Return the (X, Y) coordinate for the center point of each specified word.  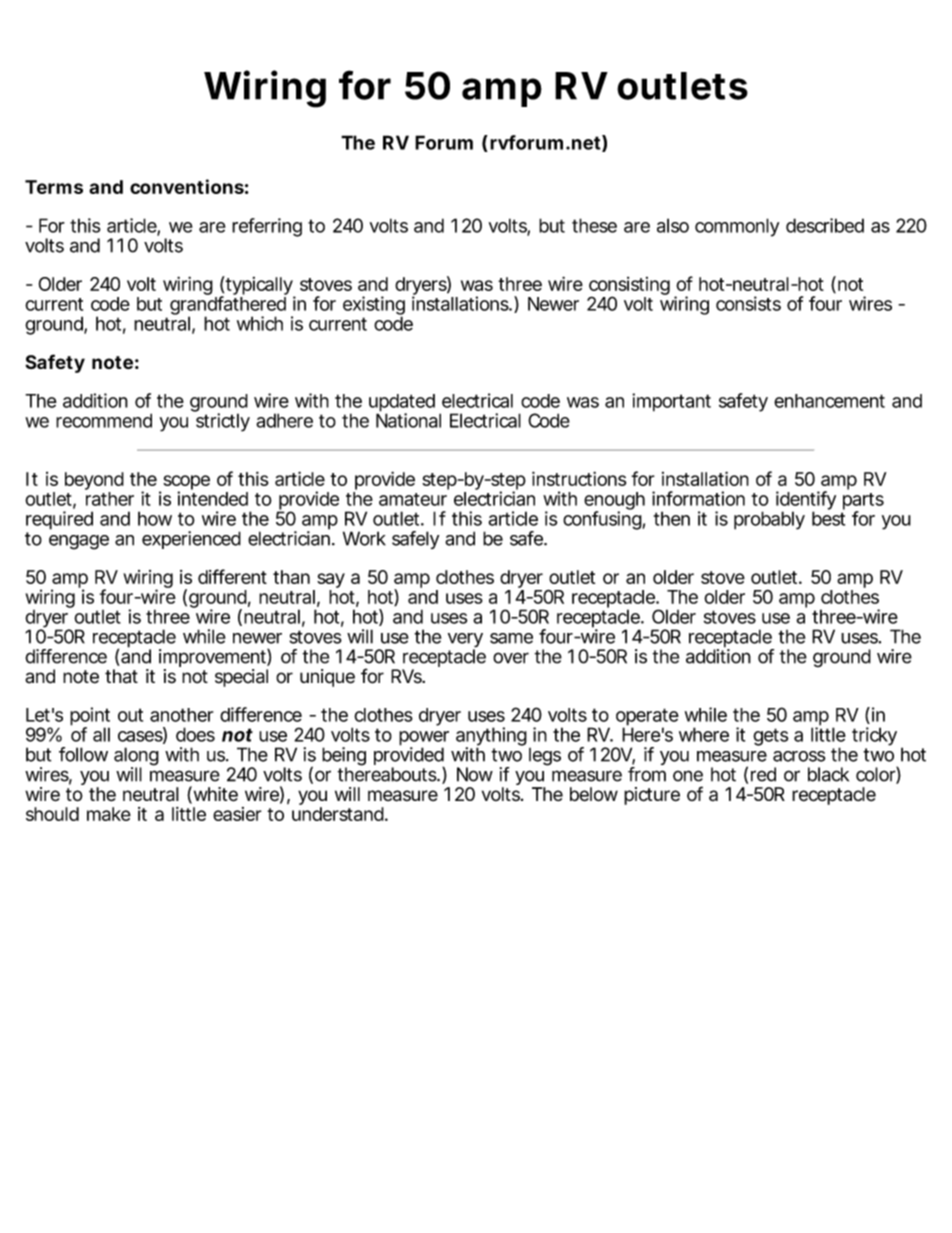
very (465, 641)
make (109, 814)
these (594, 225)
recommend (104, 420)
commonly (737, 227)
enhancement (829, 401)
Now (475, 774)
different (232, 576)
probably (769, 520)
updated (402, 404)
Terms (54, 187)
